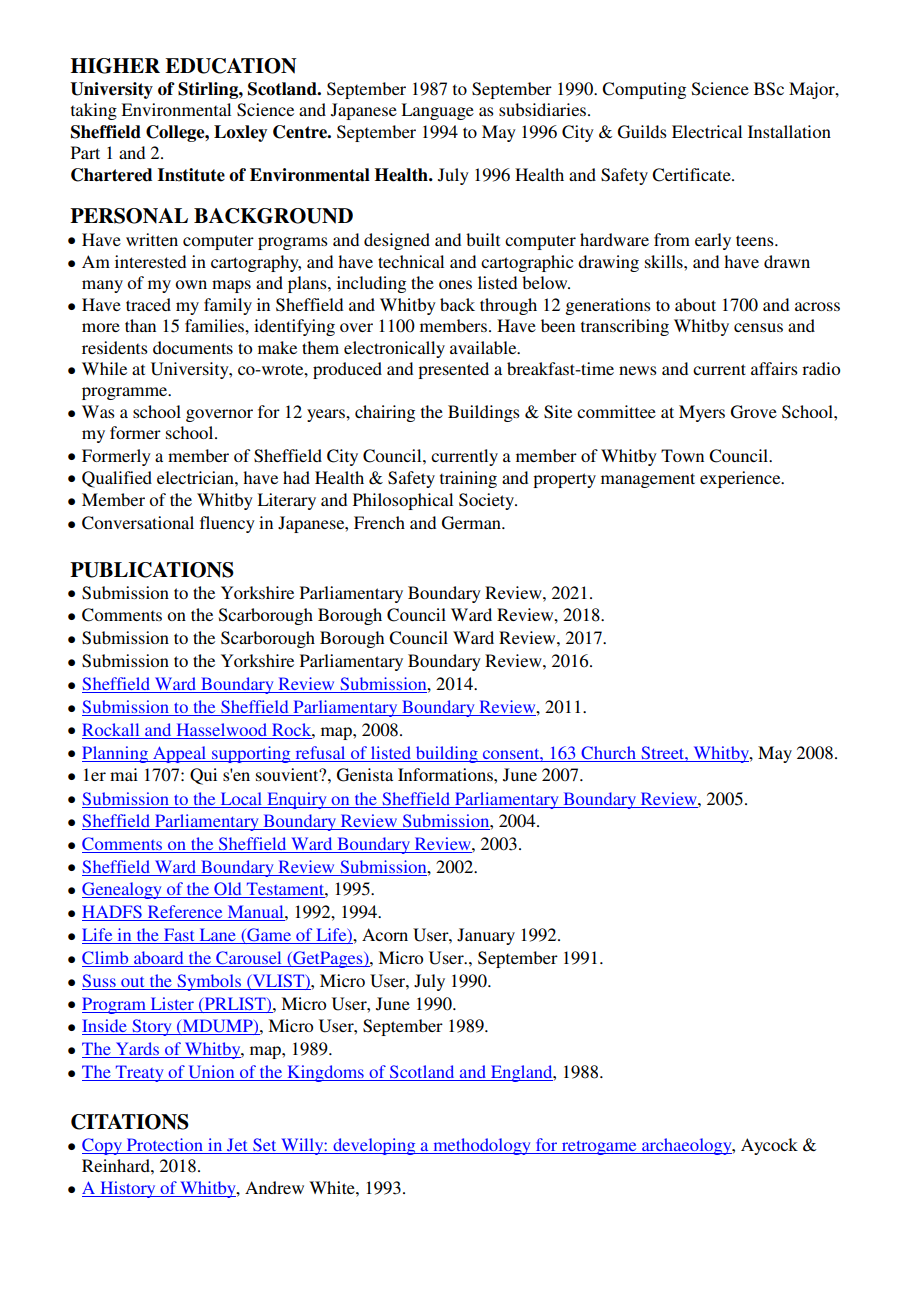 The height and width of the screenshot is (1308, 924). Describe the element at coordinates (437, 111) in the screenshot. I see `Language` at that location.
